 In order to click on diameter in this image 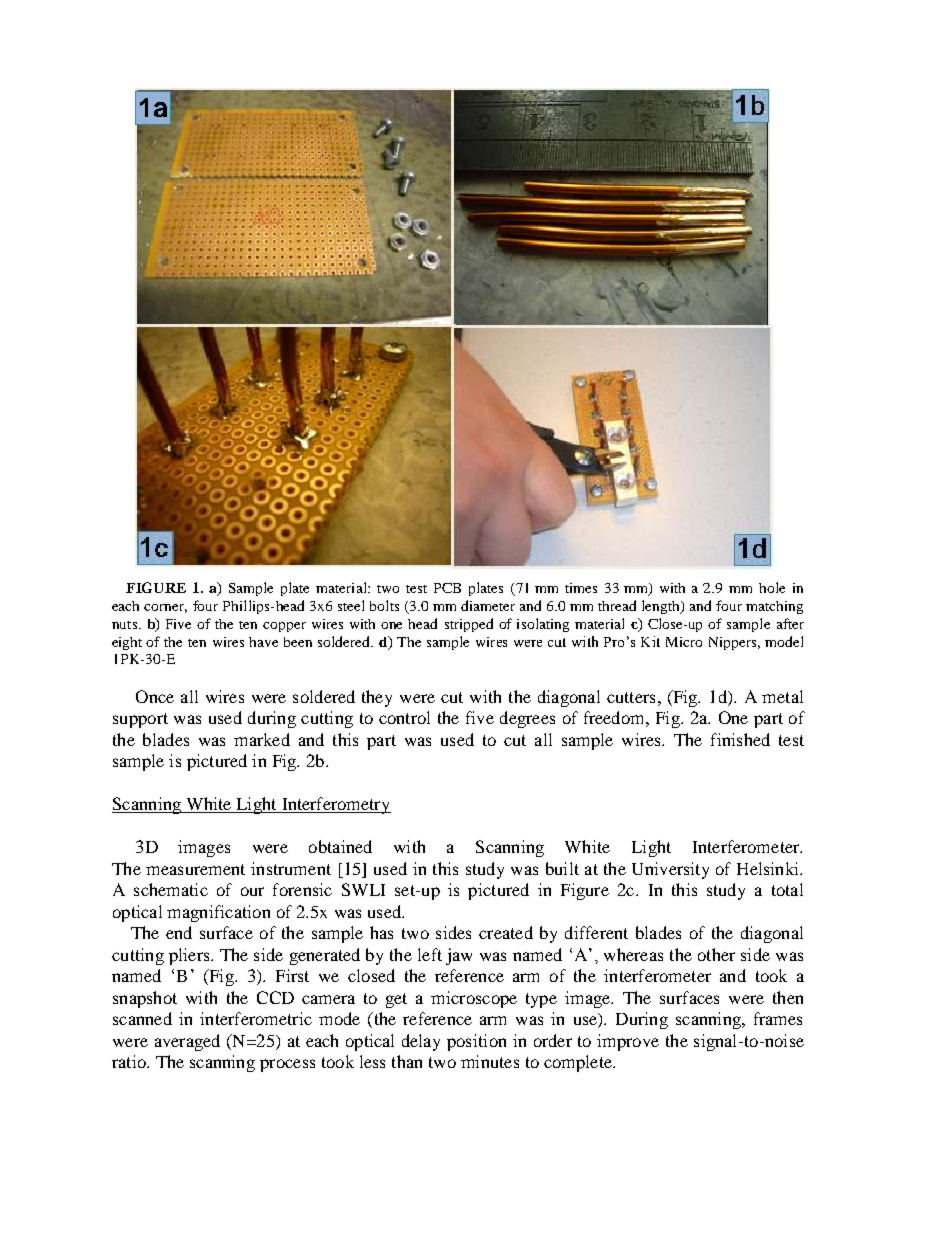, I will do `click(488, 605)`.
